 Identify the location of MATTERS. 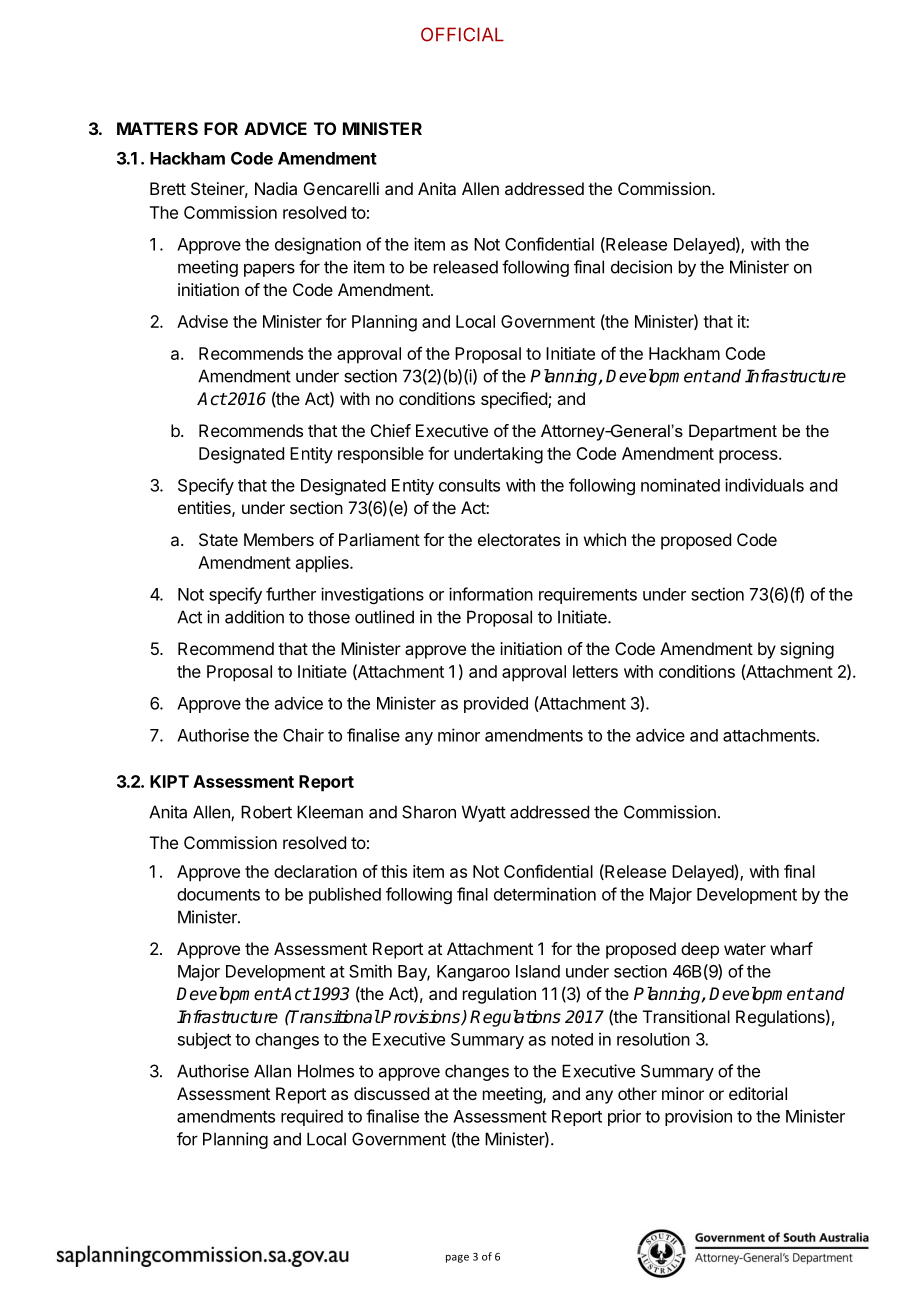
(157, 128).
